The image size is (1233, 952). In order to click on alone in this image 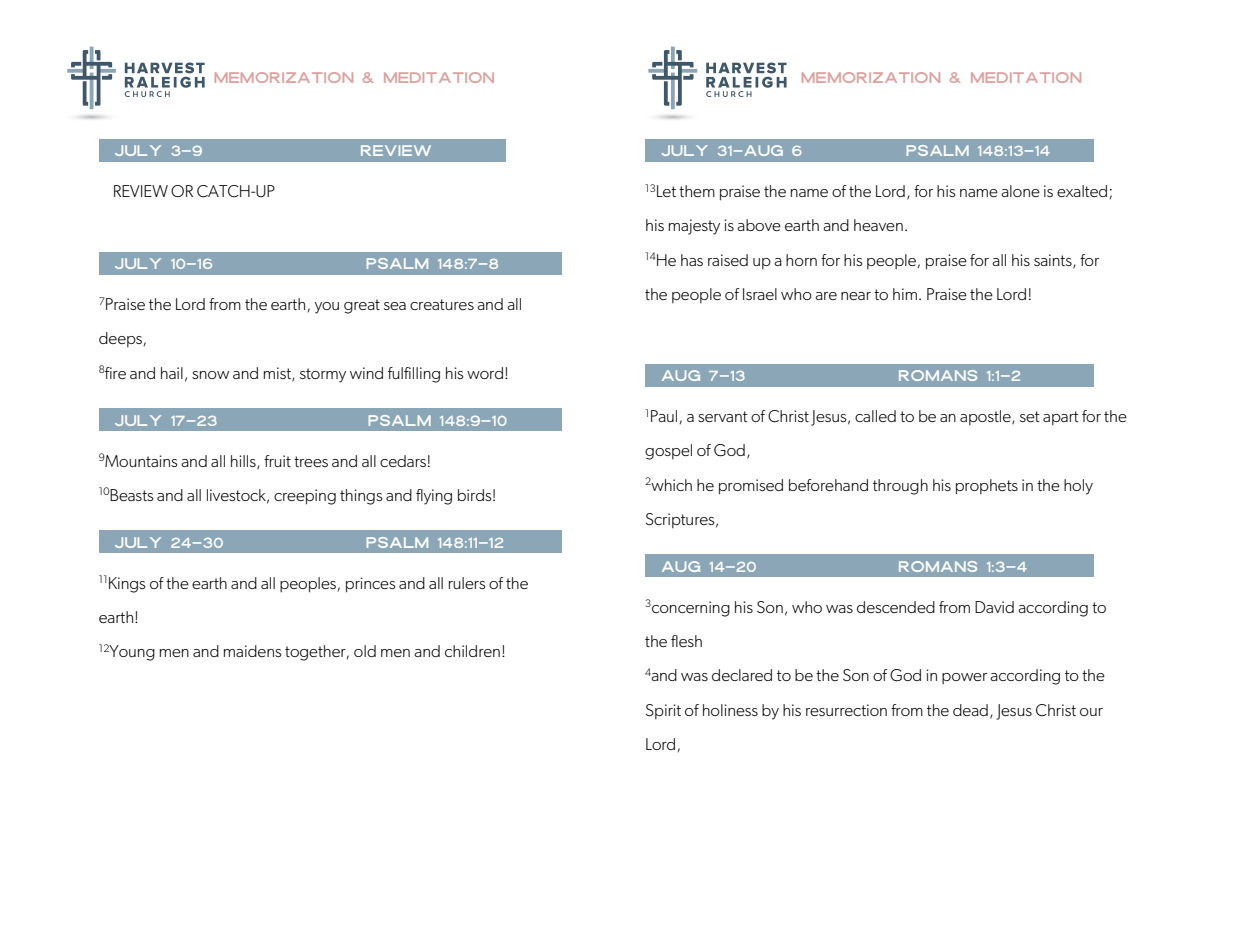, I will do `click(1020, 191)`.
